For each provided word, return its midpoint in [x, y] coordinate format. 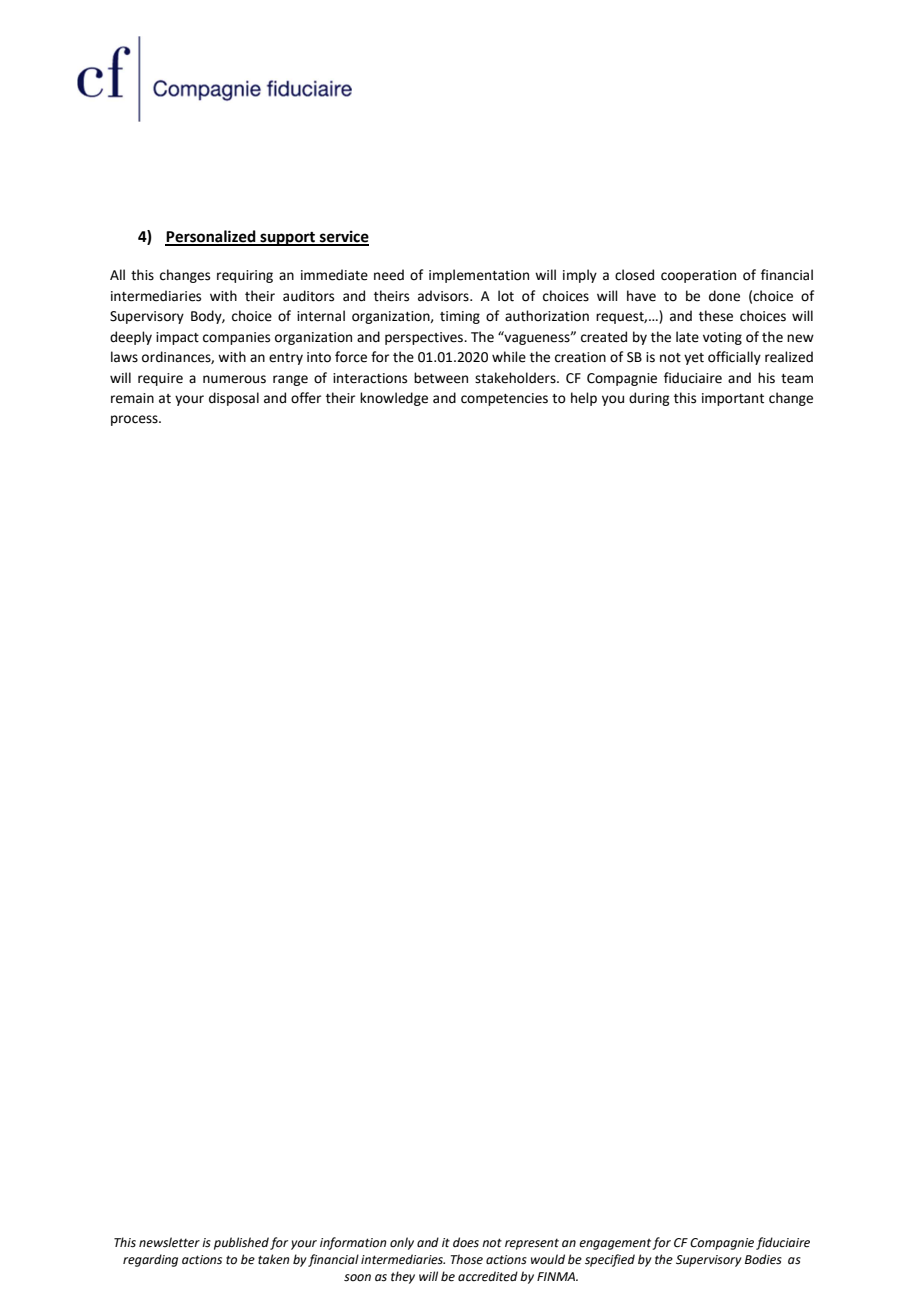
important [733, 399]
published [241, 1243]
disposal [234, 399]
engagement [616, 1244]
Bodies [763, 1259]
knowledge [394, 399]
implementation [479, 276]
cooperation [698, 276]
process [135, 420]
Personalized [211, 237]
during [649, 399]
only [402, 1243]
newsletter [169, 1242]
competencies [504, 399]
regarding [150, 1260]
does [466, 1242]
